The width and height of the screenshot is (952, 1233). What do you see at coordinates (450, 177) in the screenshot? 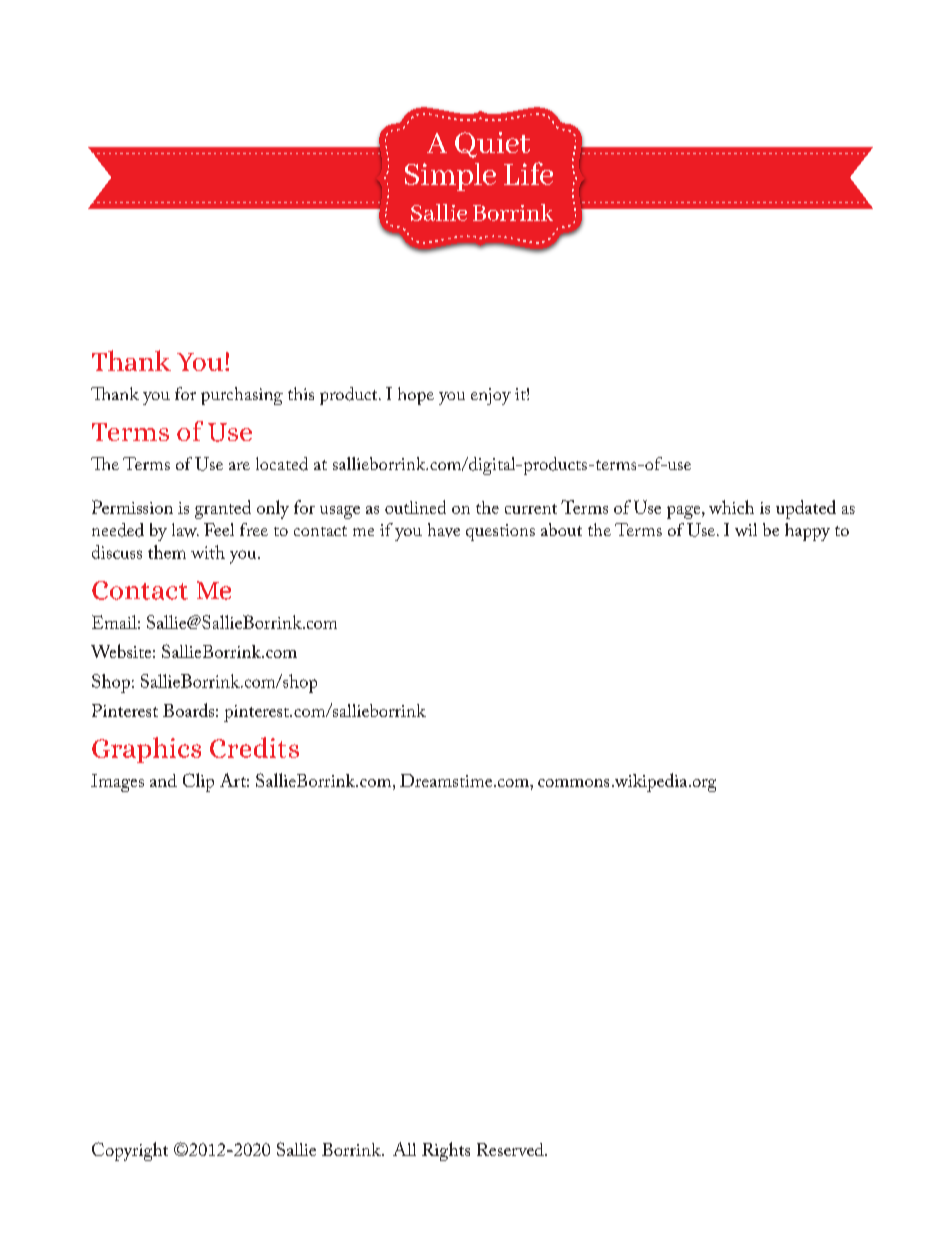
I see `Simple` at bounding box center [450, 177].
